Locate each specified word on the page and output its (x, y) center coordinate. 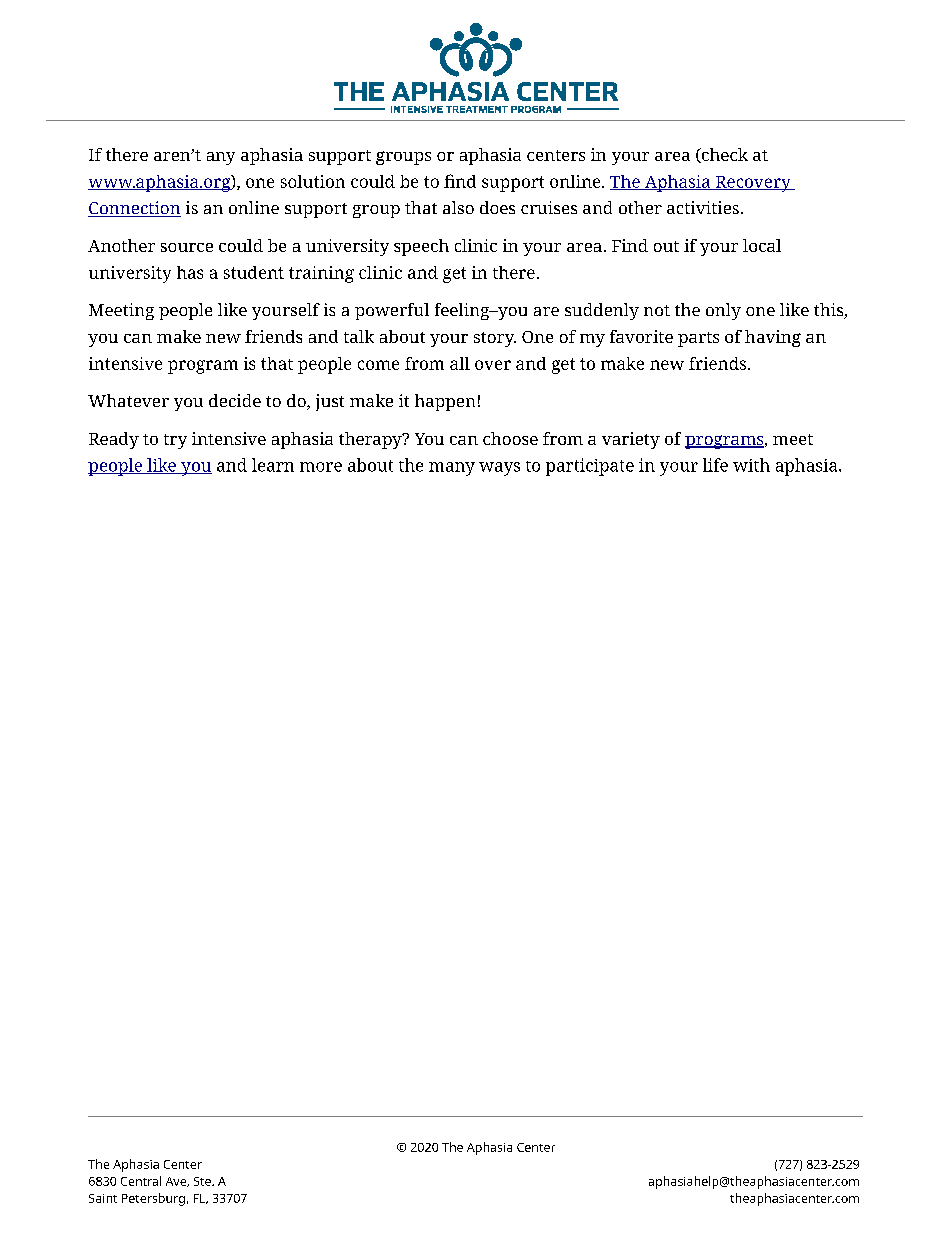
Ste (203, 1181)
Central (141, 1181)
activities (703, 207)
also (458, 207)
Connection (134, 209)
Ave (177, 1182)
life (715, 465)
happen (445, 402)
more (321, 467)
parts (698, 339)
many (452, 469)
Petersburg (153, 1199)
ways (499, 469)
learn (273, 465)
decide (235, 400)
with (751, 465)
